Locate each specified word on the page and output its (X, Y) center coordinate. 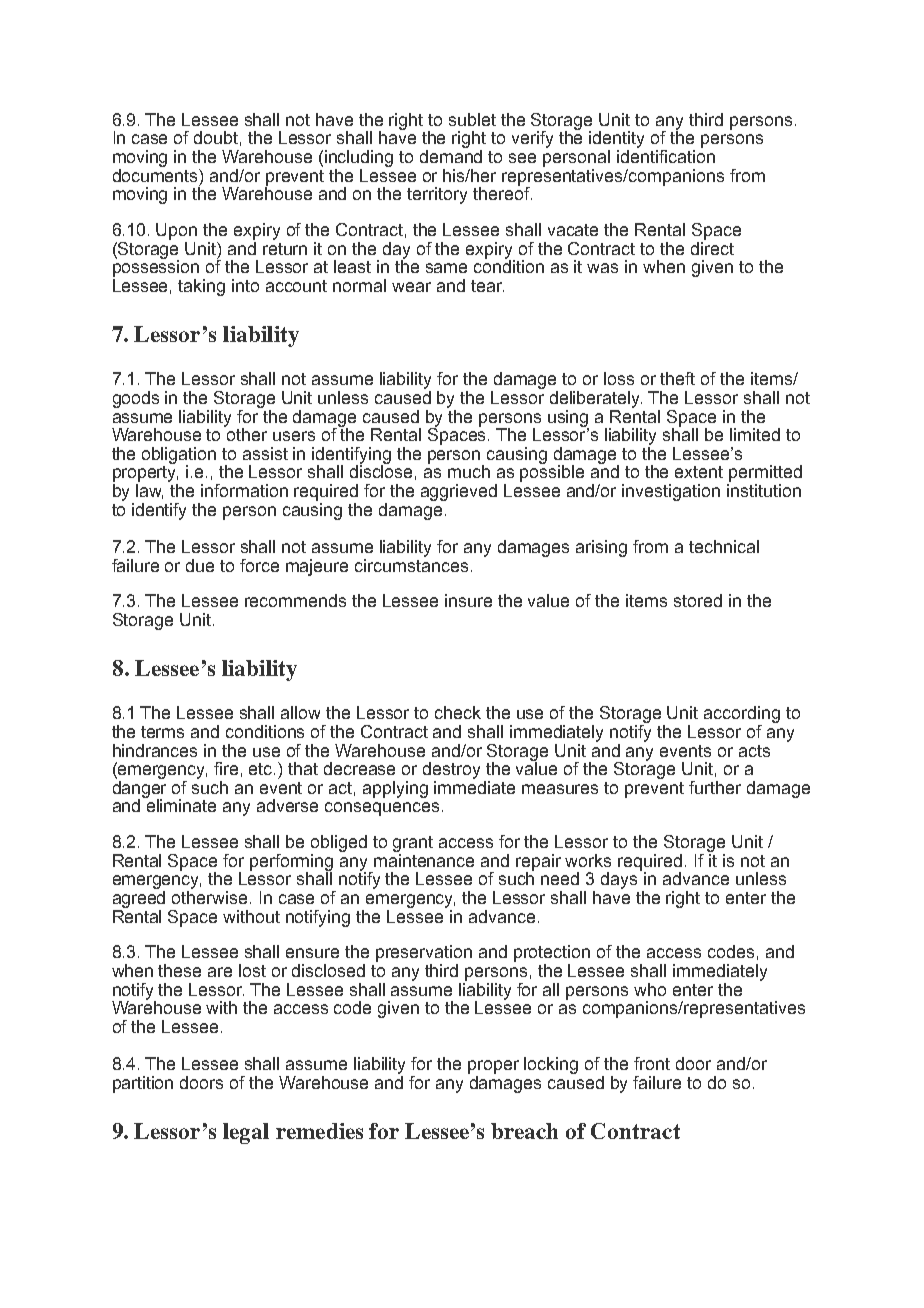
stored (698, 600)
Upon (176, 231)
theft (677, 378)
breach (524, 1131)
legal (246, 1133)
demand (451, 156)
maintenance (424, 860)
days (619, 880)
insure (468, 600)
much (469, 471)
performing (291, 863)
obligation (179, 456)
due (200, 565)
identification (666, 156)
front (652, 1063)
